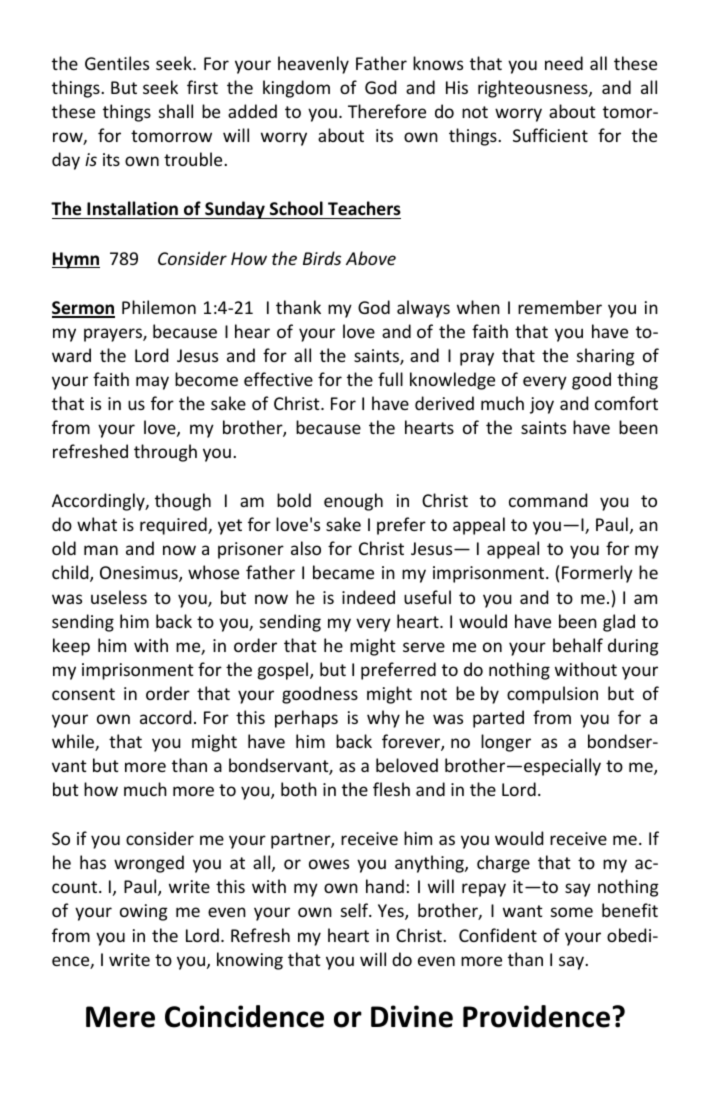  I want to click on Above, so click(371, 258).
